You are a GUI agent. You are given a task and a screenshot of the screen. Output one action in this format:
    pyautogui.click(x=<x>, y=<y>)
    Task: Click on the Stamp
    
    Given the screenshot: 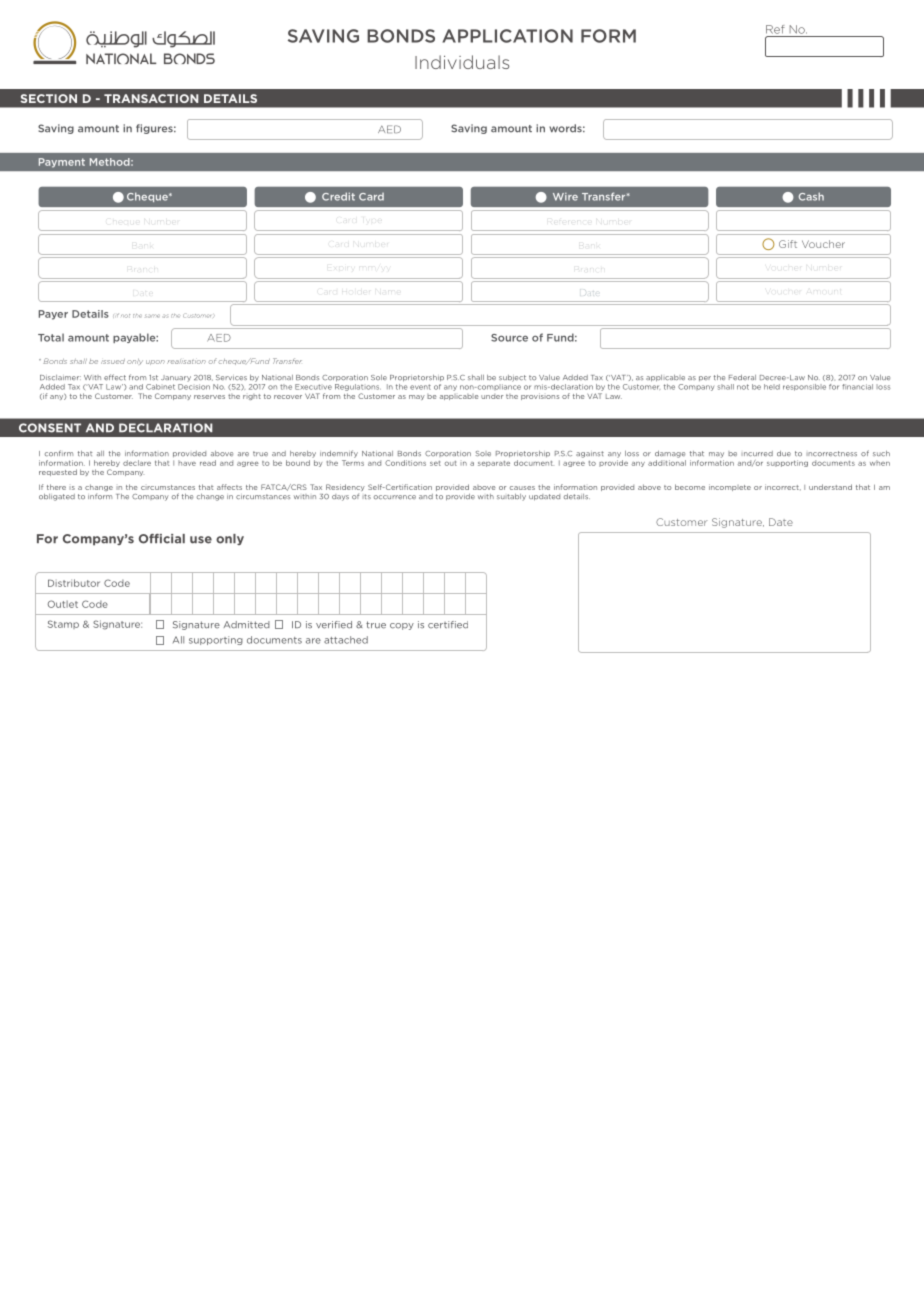 What is the action you would take?
    pyautogui.click(x=63, y=624)
